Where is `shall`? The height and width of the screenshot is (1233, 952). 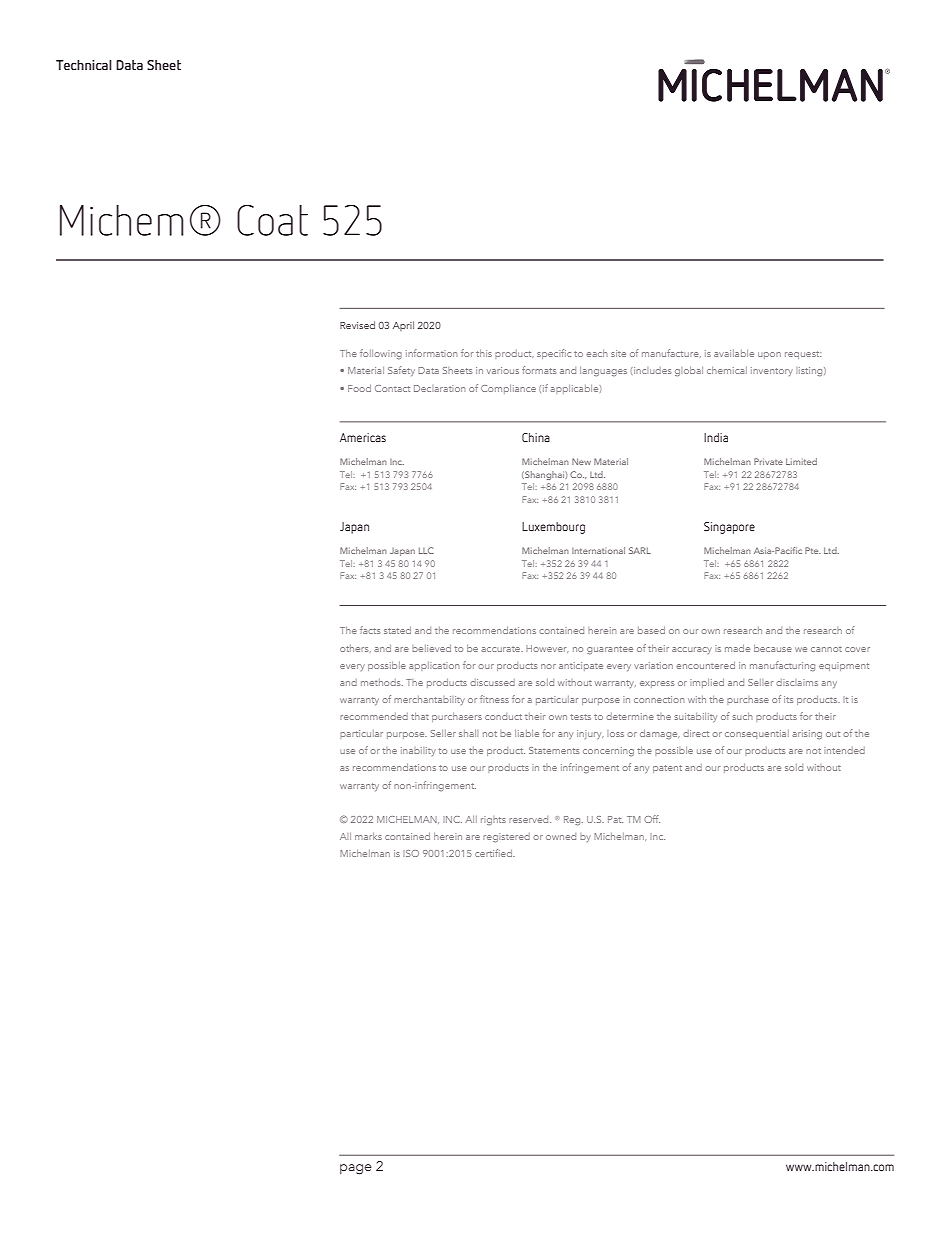
shall is located at coordinates (468, 733).
